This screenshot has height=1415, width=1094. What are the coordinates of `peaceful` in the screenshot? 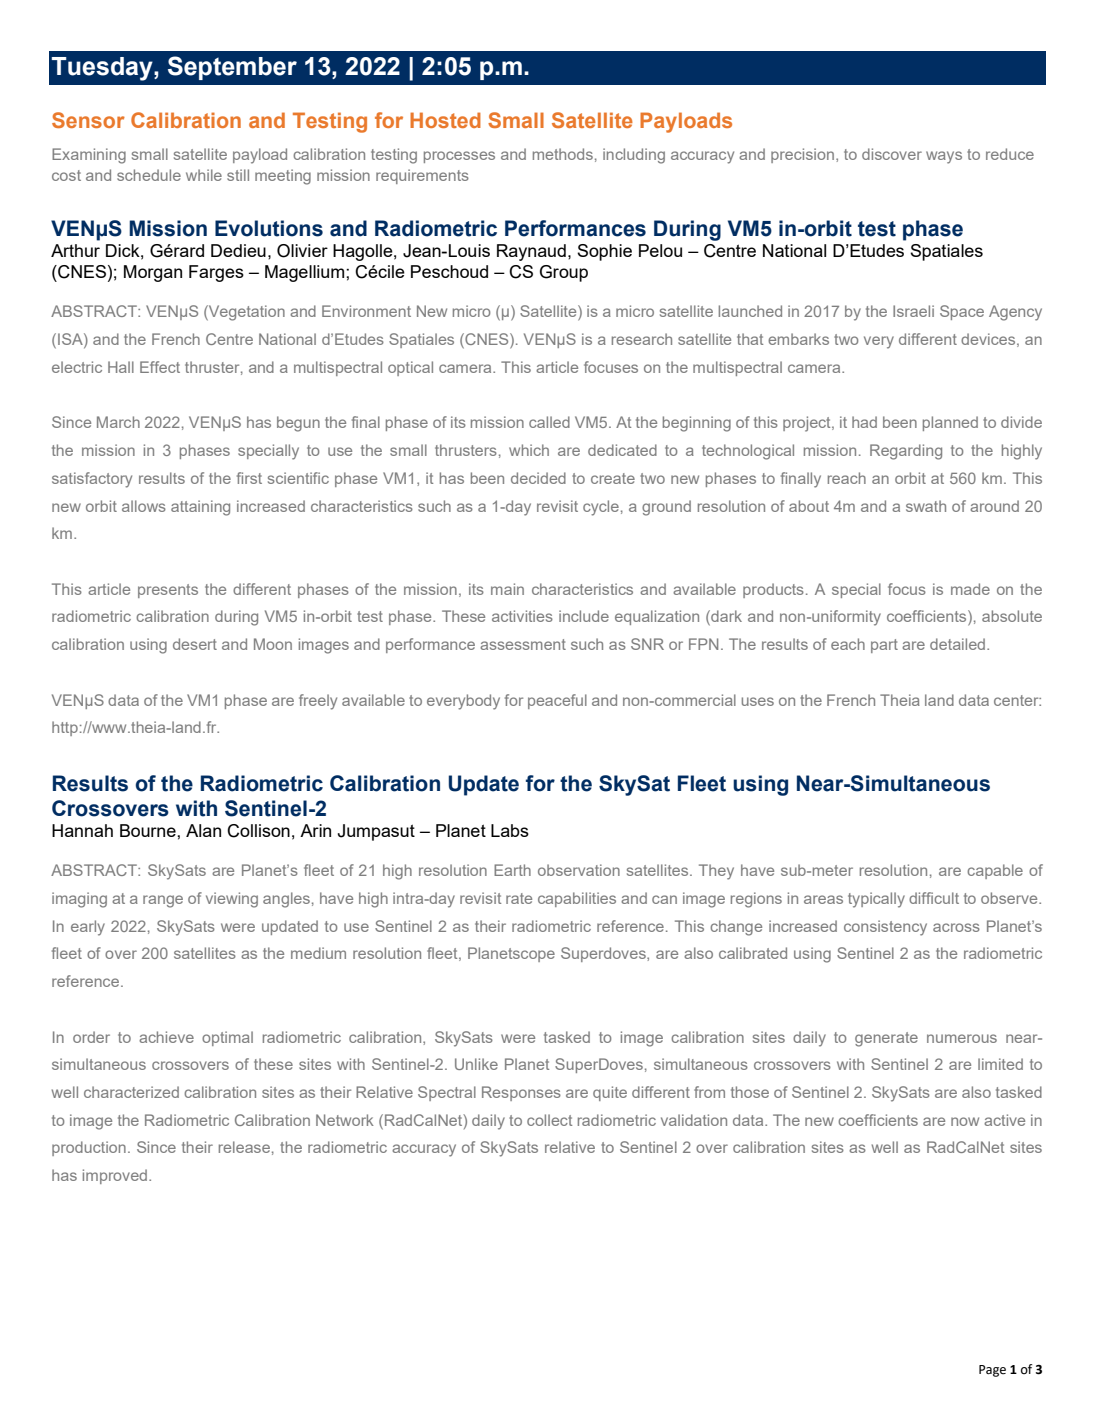 It's located at (557, 701).
